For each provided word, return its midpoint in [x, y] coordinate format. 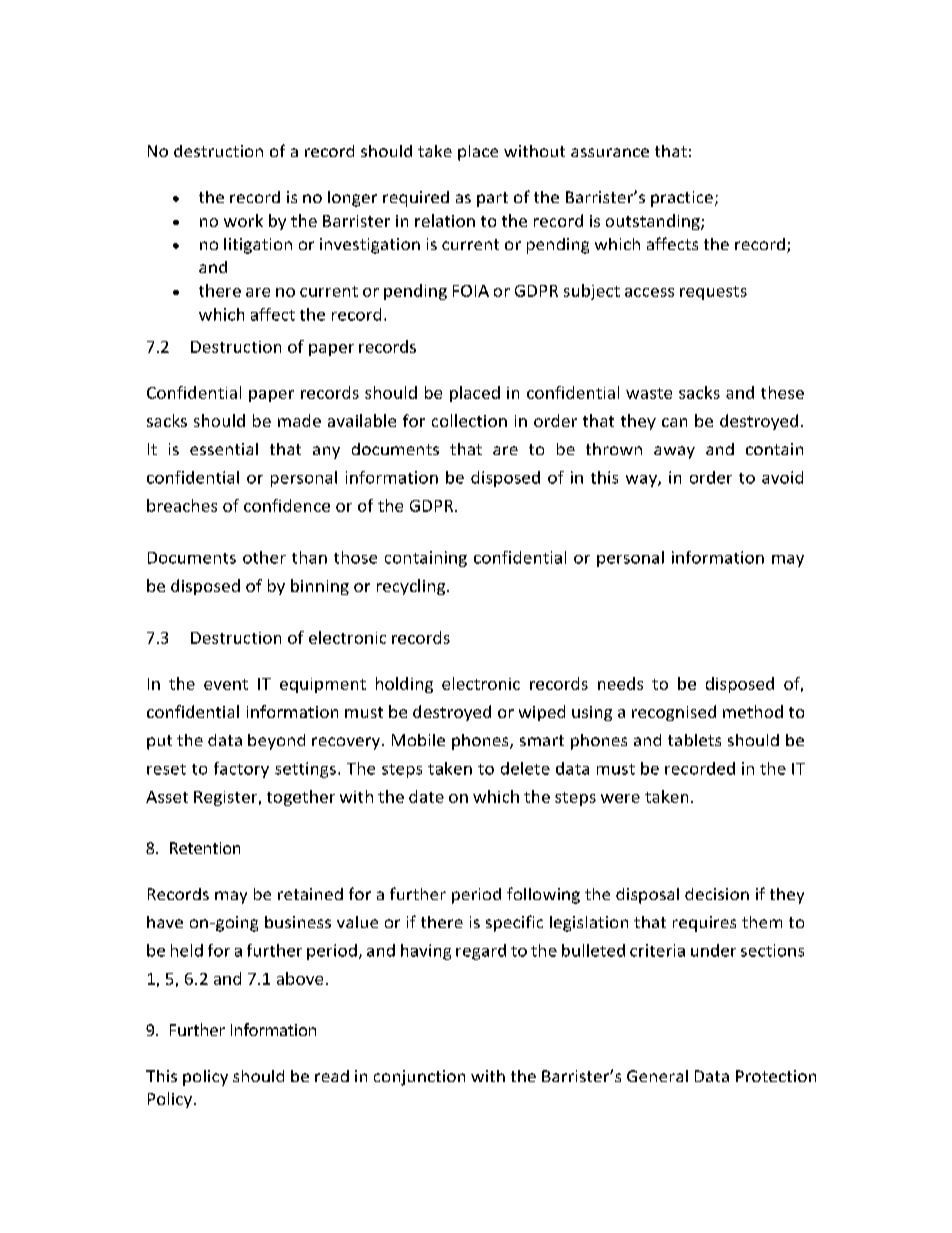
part [492, 199]
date [426, 796]
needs [620, 683]
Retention [205, 848]
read [332, 1076]
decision [717, 894]
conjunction [419, 1078]
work [243, 220]
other [264, 557]
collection [469, 420]
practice [682, 199]
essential [224, 449]
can [674, 422]
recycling [412, 587]
